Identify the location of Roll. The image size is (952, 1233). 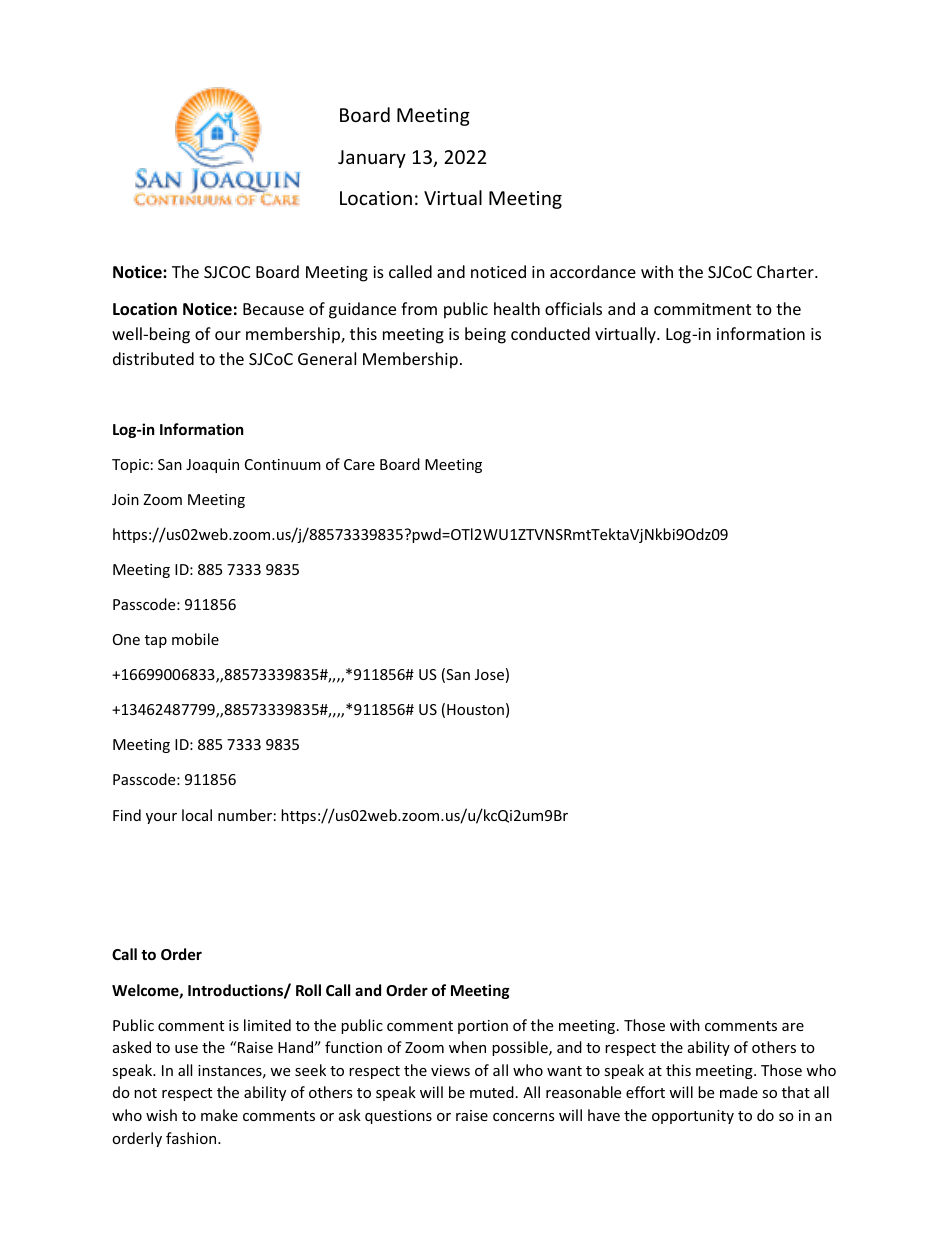
(308, 990).
